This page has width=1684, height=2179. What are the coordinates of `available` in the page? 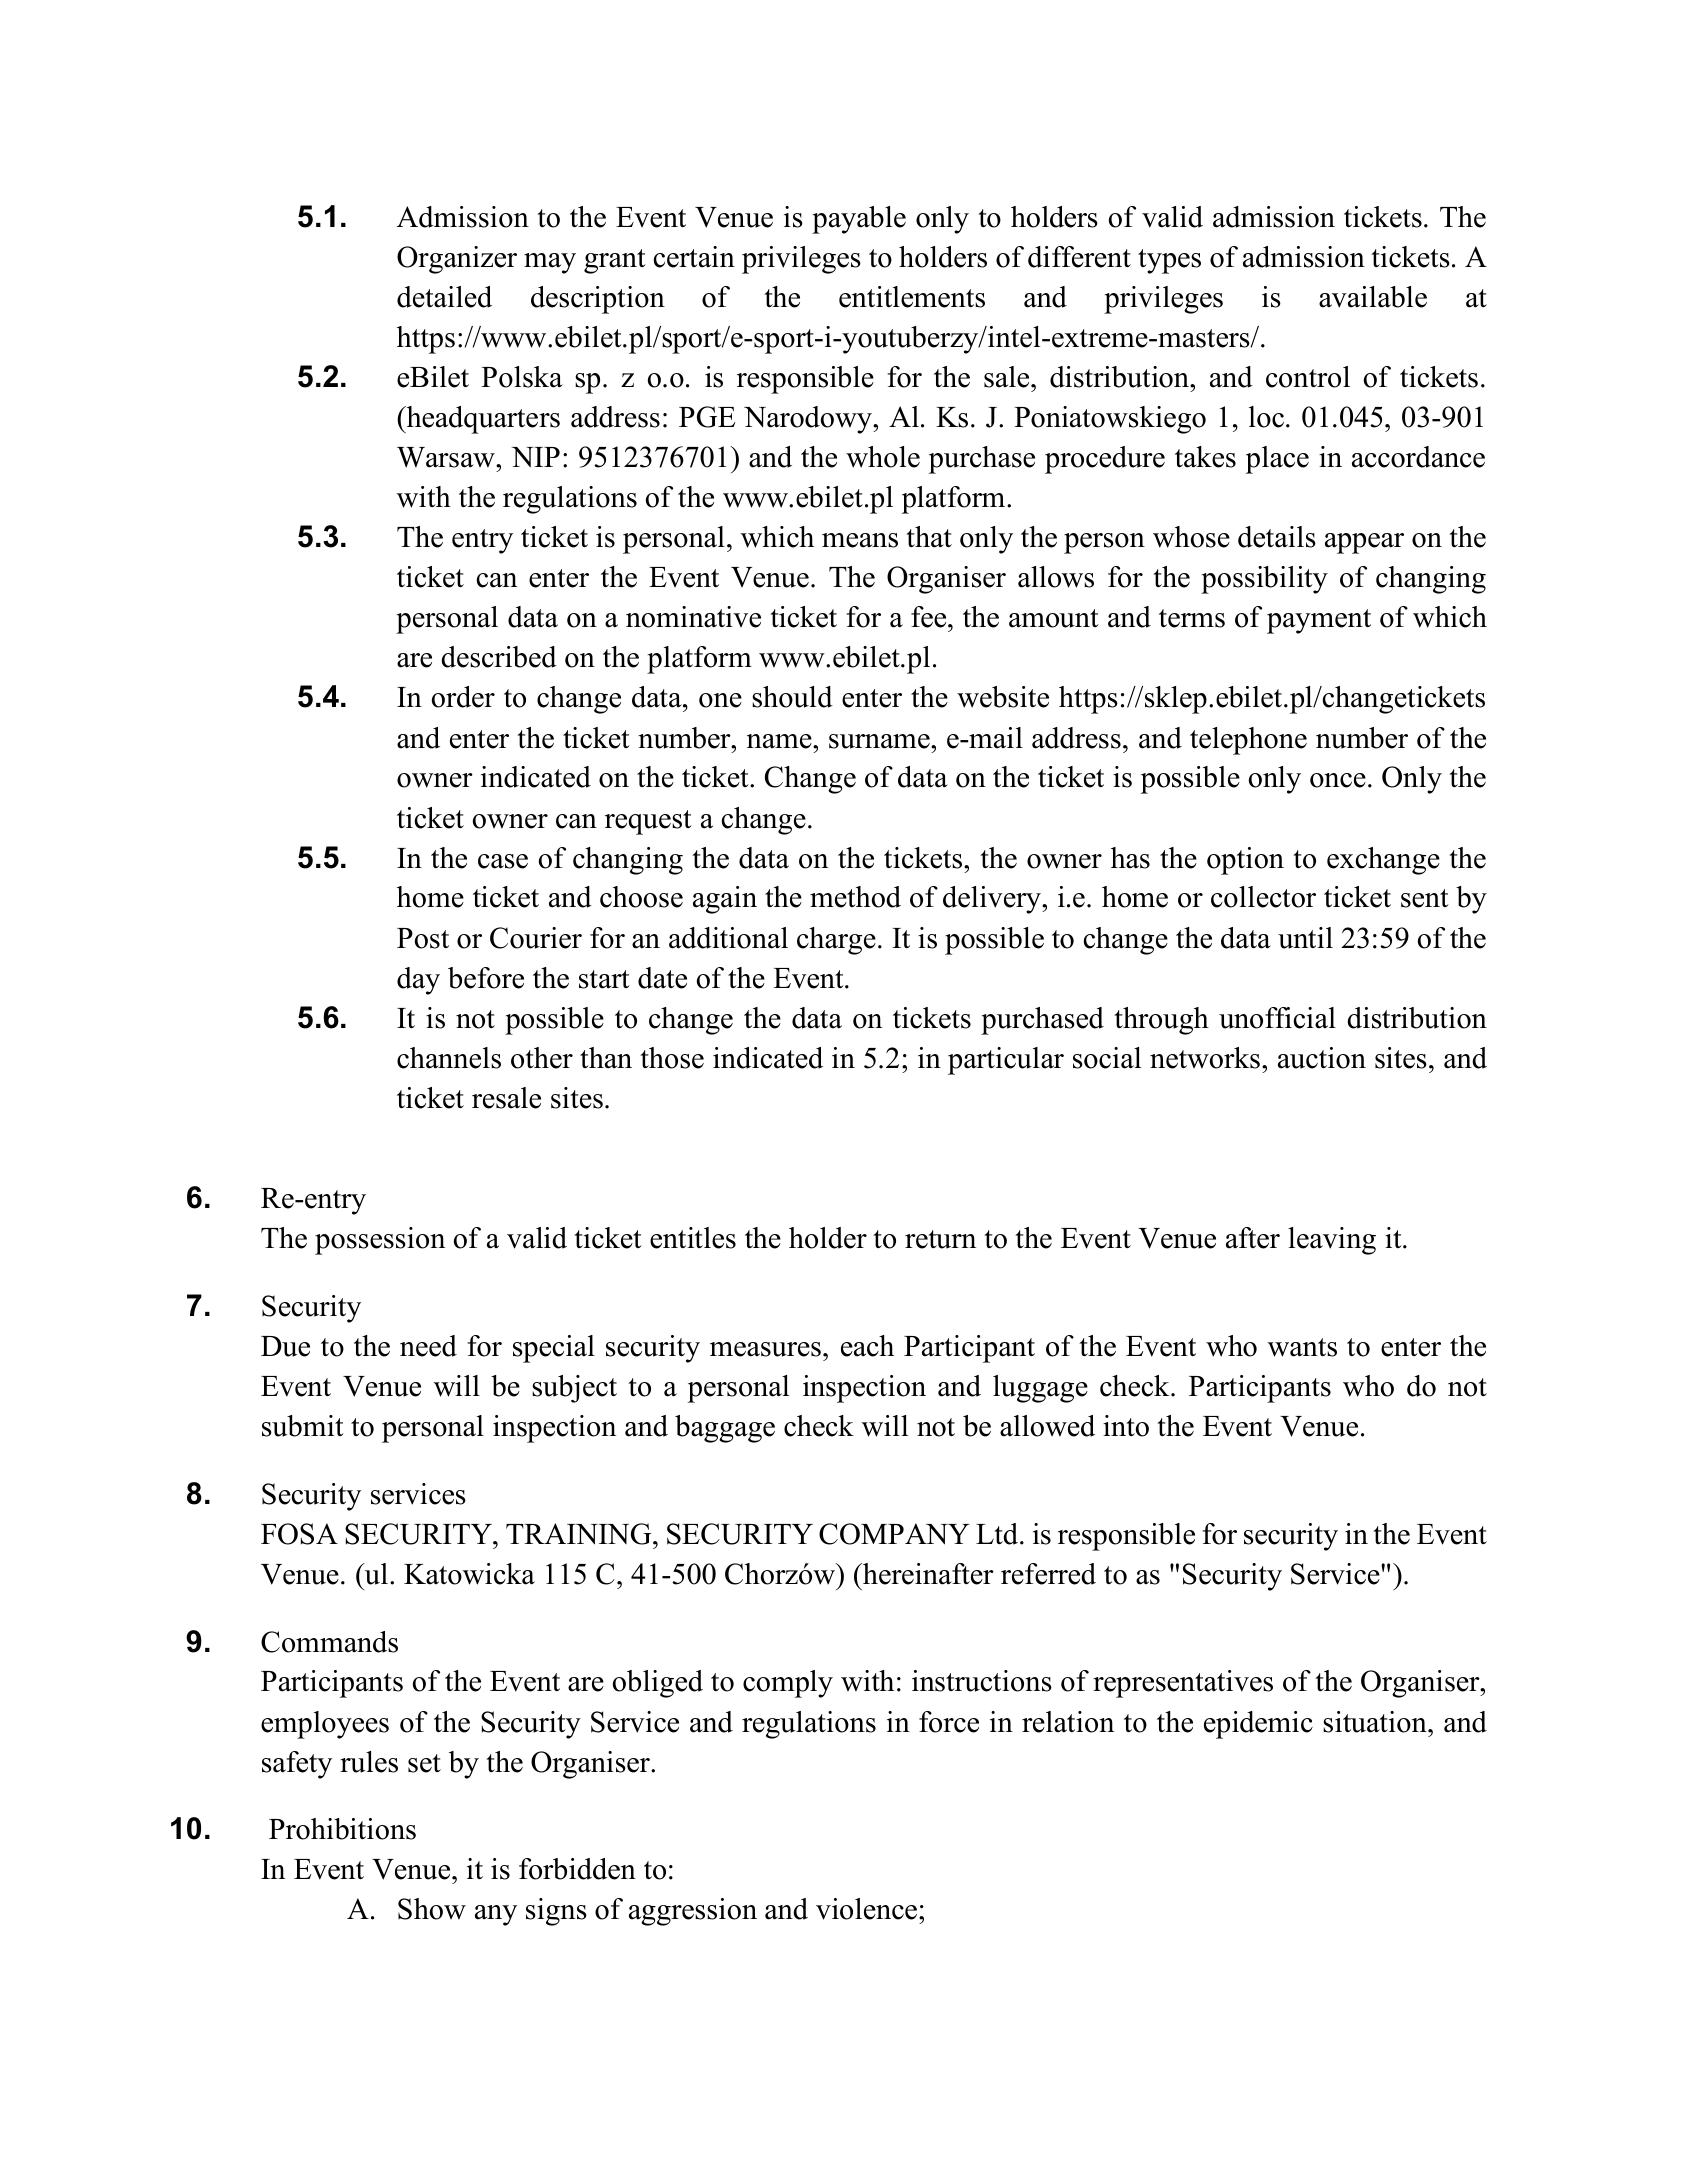 It's located at (1373, 297).
